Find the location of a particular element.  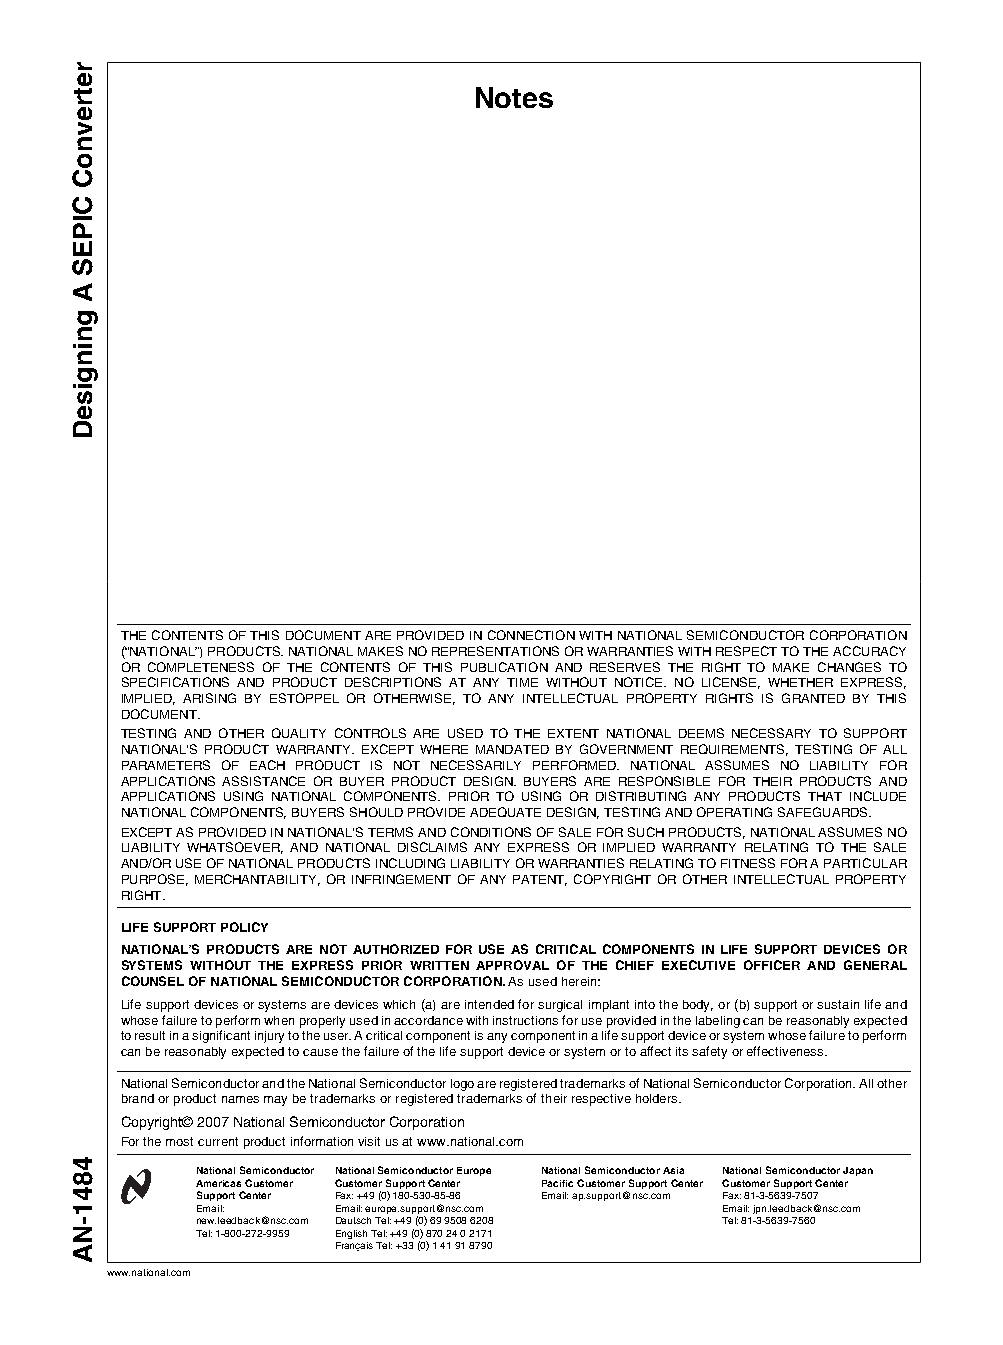

Notes is located at coordinates (514, 97).
